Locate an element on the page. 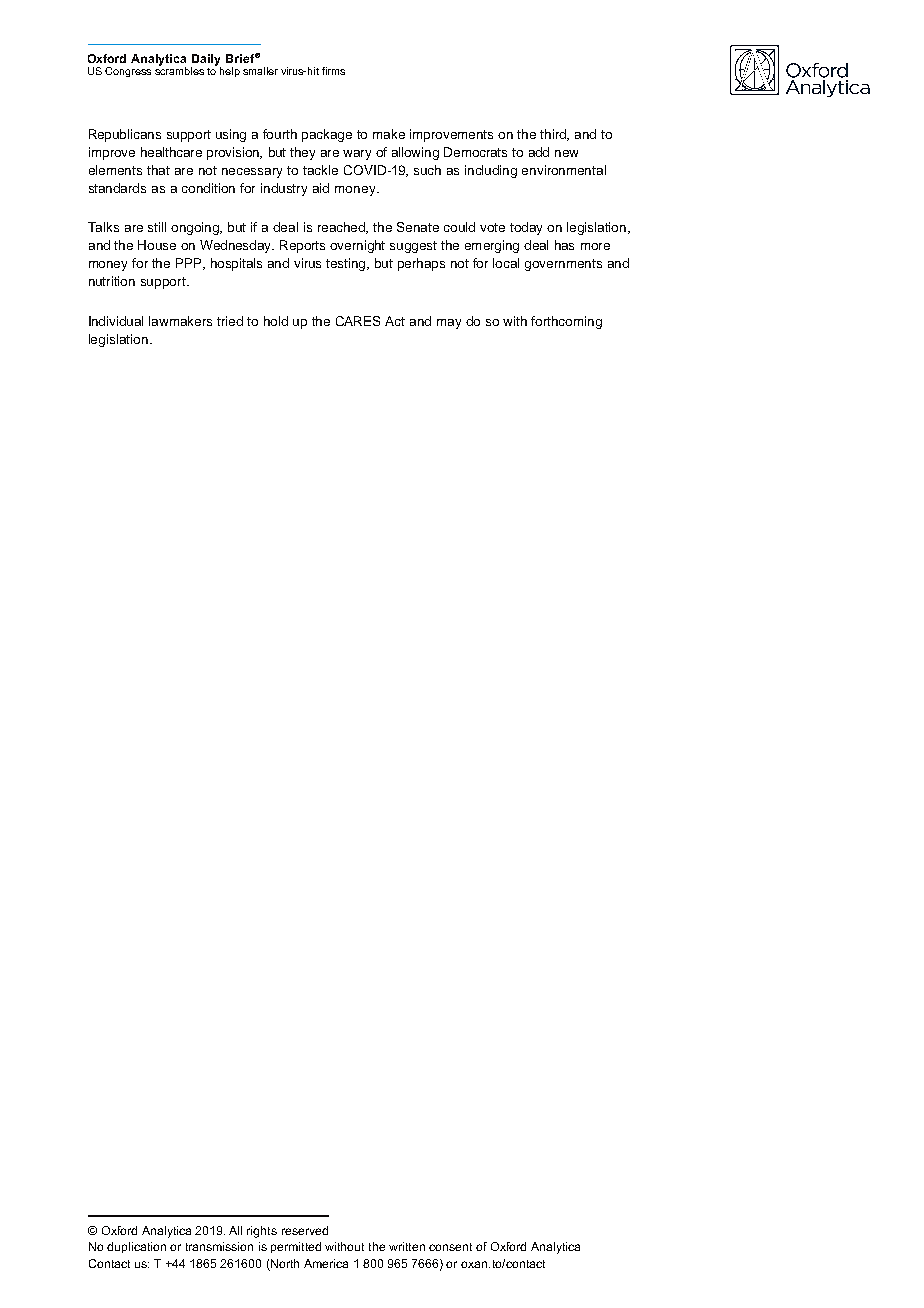 The width and height of the document is (924, 1308). healthcare is located at coordinates (171, 152).
